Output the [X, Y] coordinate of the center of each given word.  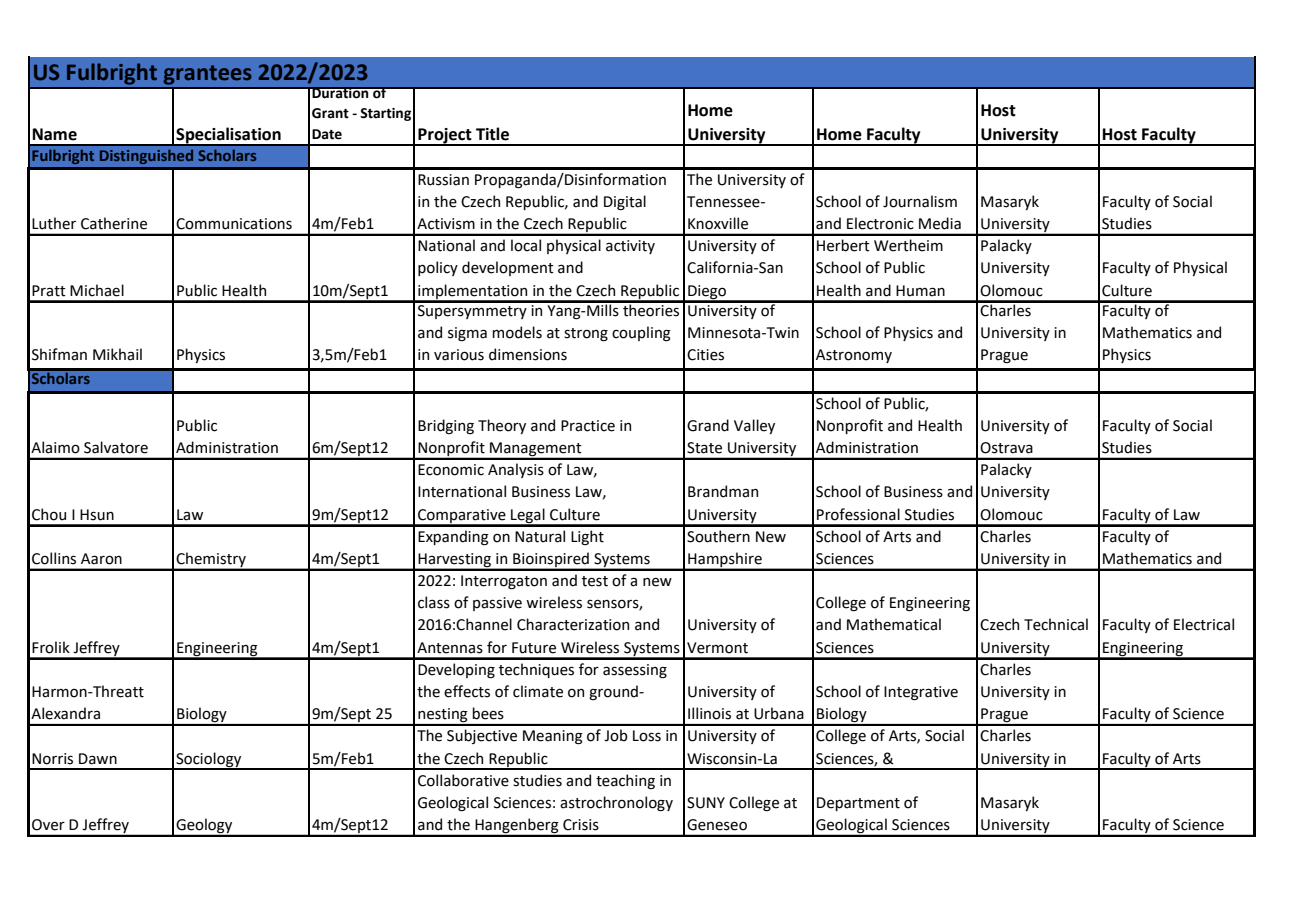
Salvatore [116, 447]
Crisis [581, 825]
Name [54, 134]
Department [858, 804]
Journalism [920, 201]
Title [492, 134]
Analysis [516, 470]
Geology [204, 827]
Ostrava [1006, 448]
